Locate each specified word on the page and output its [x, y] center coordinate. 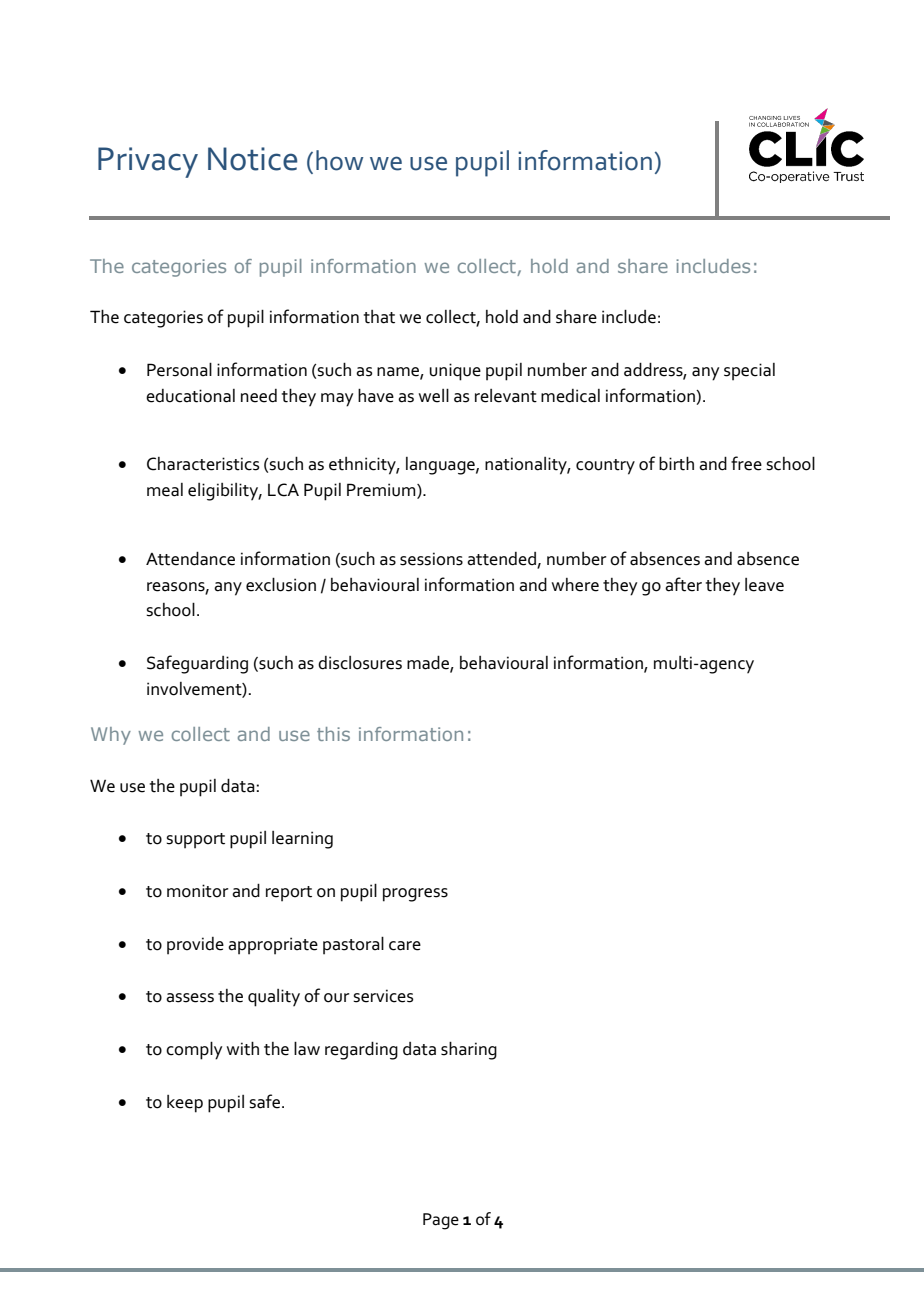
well [434, 395]
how [339, 160]
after [683, 584]
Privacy [148, 162]
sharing [469, 1050]
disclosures [360, 663]
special [749, 372]
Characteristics [203, 464]
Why [111, 736]
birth [676, 463]
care [405, 946]
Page [441, 1221]
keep [185, 1104]
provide [195, 946]
